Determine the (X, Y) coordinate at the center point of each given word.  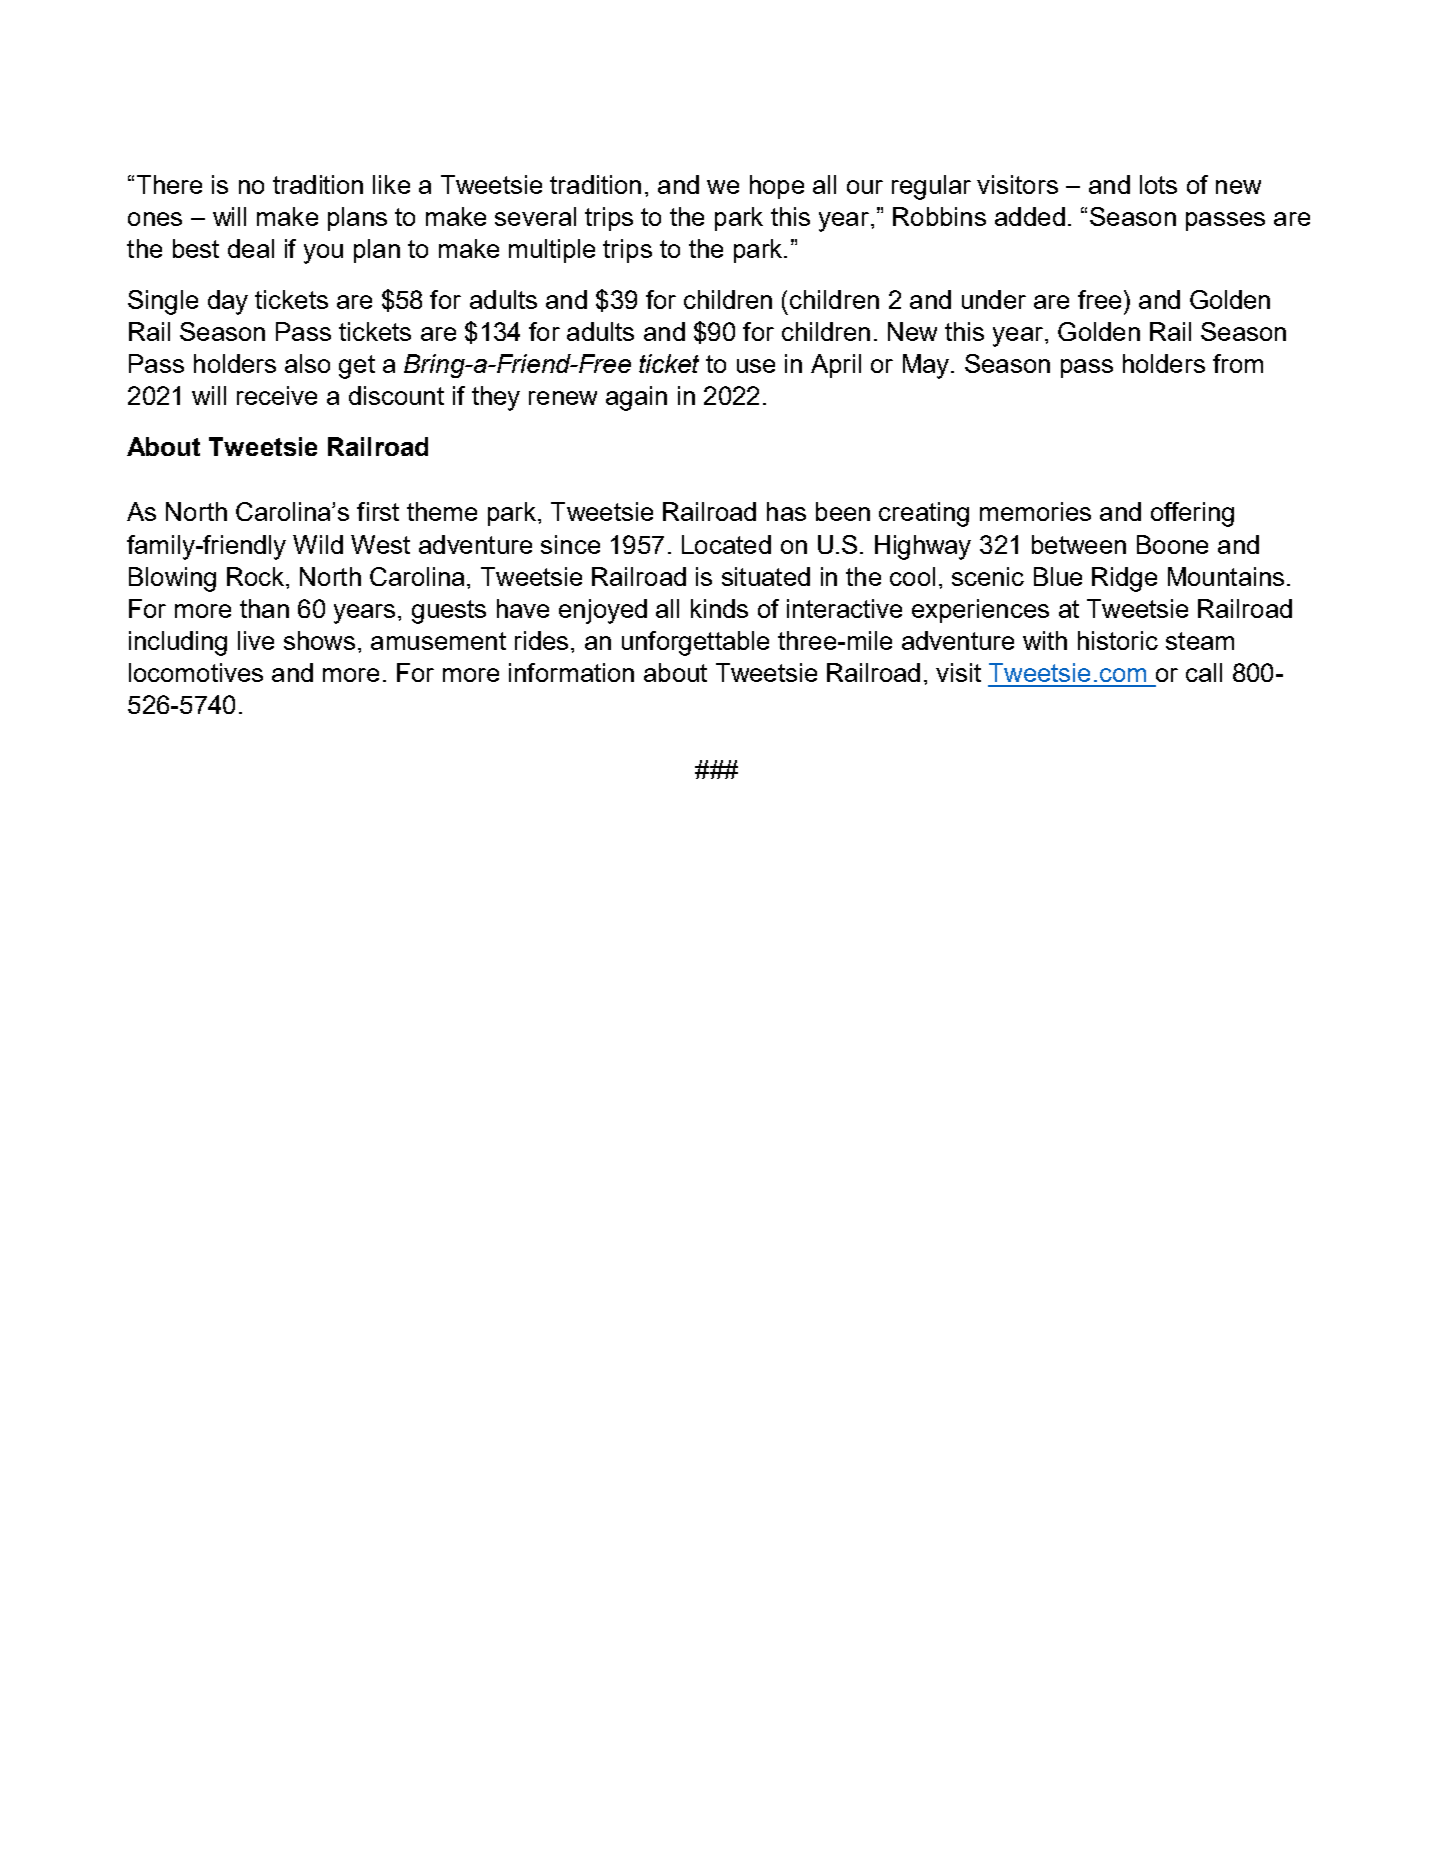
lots (1158, 184)
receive (277, 395)
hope (777, 187)
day (228, 302)
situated (766, 576)
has (786, 511)
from (1238, 363)
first (378, 511)
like (391, 184)
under (994, 299)
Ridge (1124, 579)
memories (1035, 511)
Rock (255, 576)
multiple (552, 251)
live (256, 640)
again (636, 398)
